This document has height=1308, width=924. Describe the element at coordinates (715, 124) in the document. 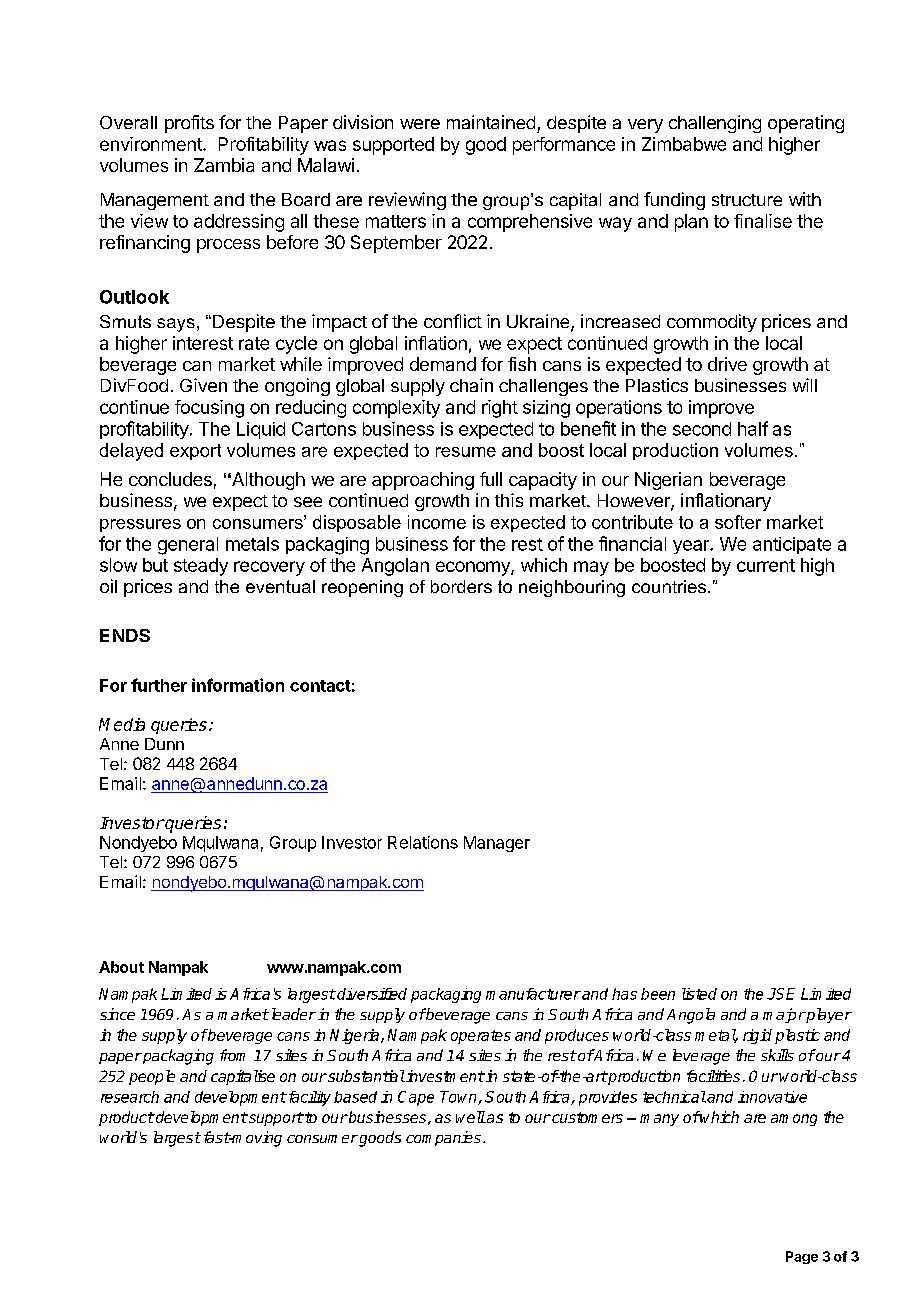

I see `challenging` at that location.
